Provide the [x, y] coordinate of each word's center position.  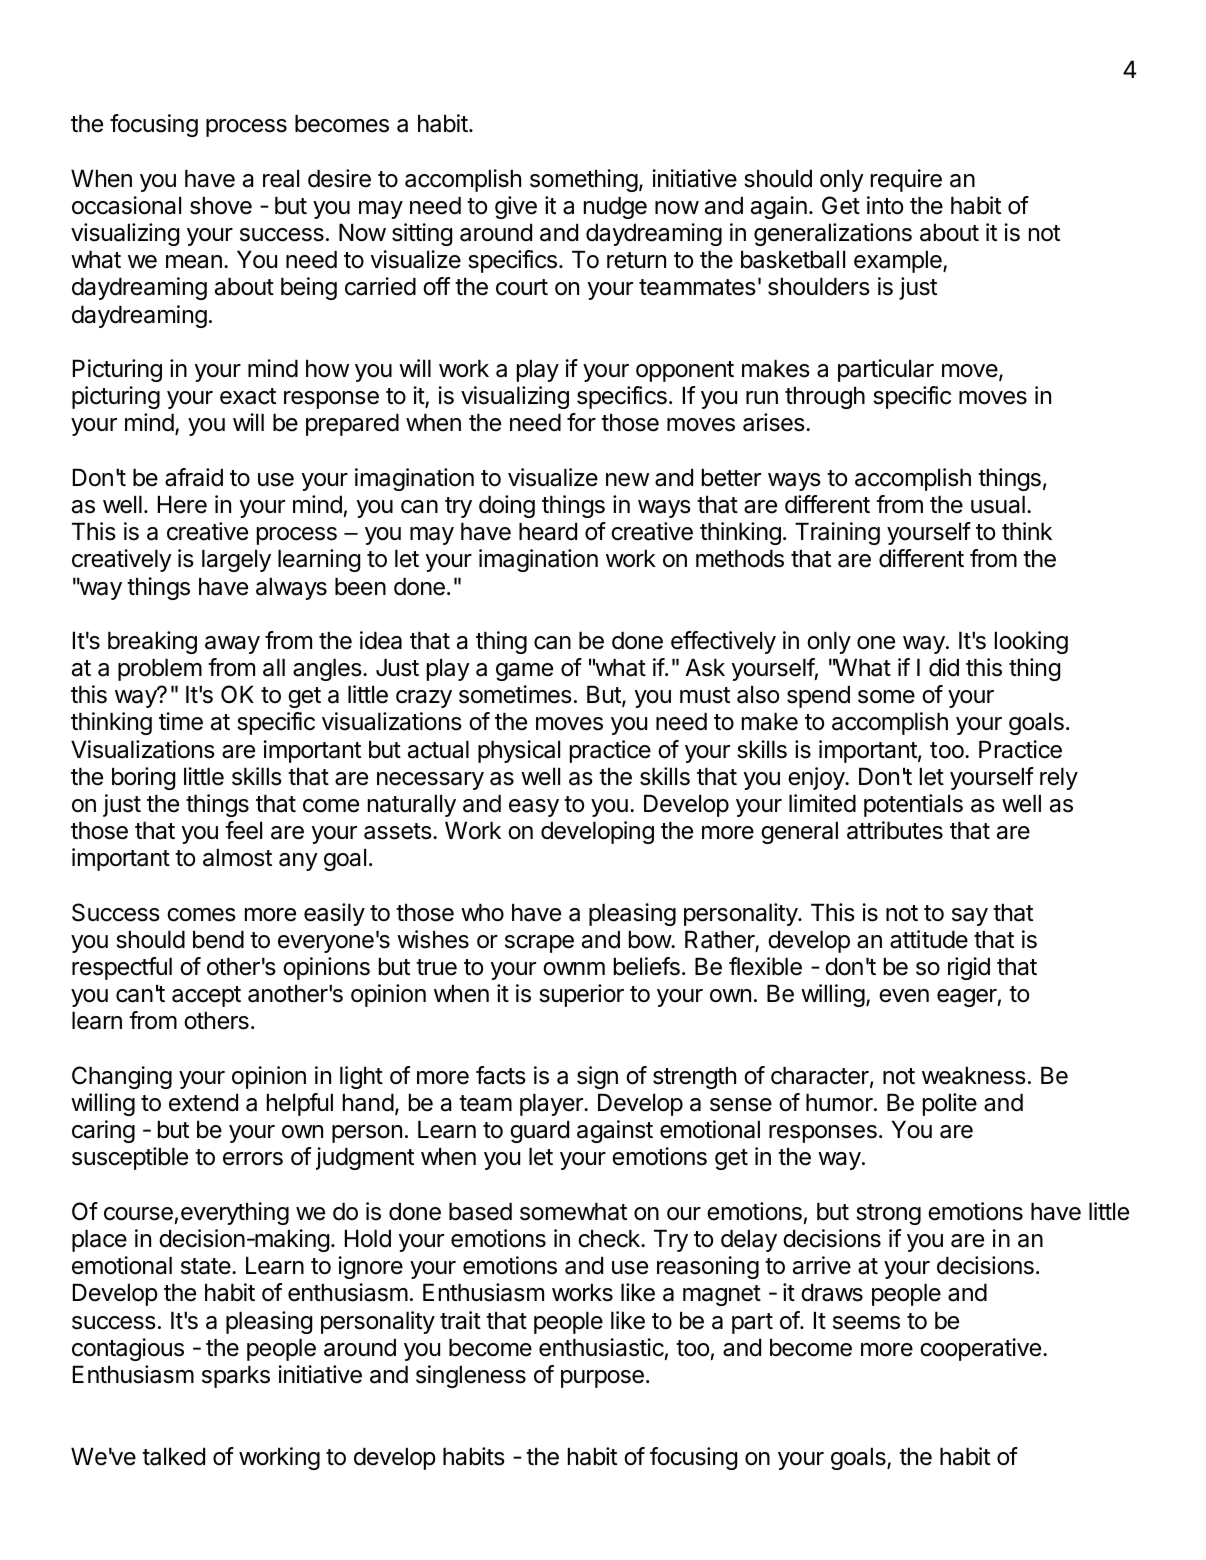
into [885, 205]
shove [221, 205]
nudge [615, 207]
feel [243, 830]
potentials [913, 805]
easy [534, 808]
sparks [236, 1376]
